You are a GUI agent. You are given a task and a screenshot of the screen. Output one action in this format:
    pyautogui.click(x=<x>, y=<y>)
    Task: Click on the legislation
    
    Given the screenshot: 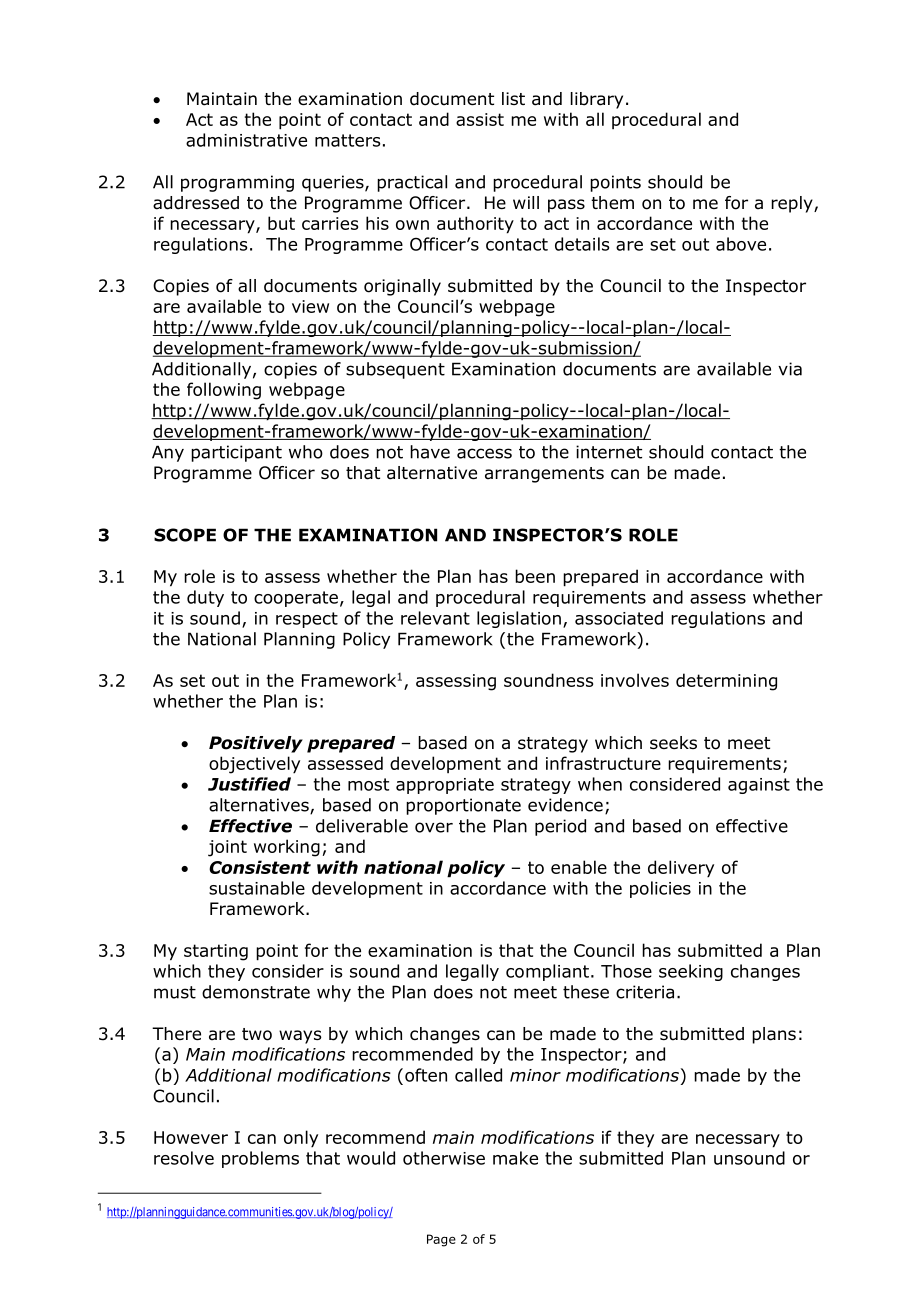 What is the action you would take?
    pyautogui.click(x=519, y=619)
